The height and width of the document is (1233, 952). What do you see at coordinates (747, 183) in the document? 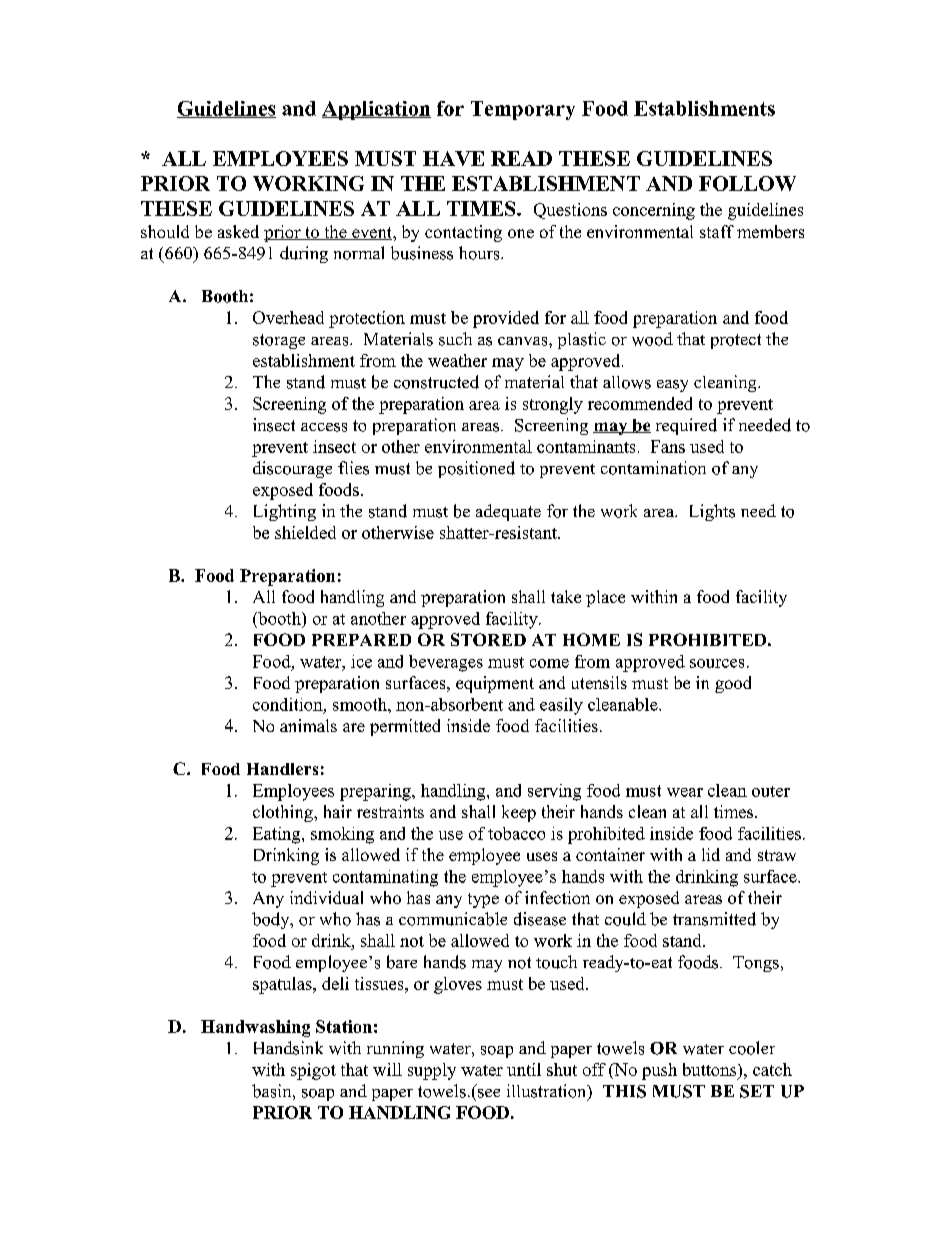
I see `FOLLOW` at bounding box center [747, 183].
